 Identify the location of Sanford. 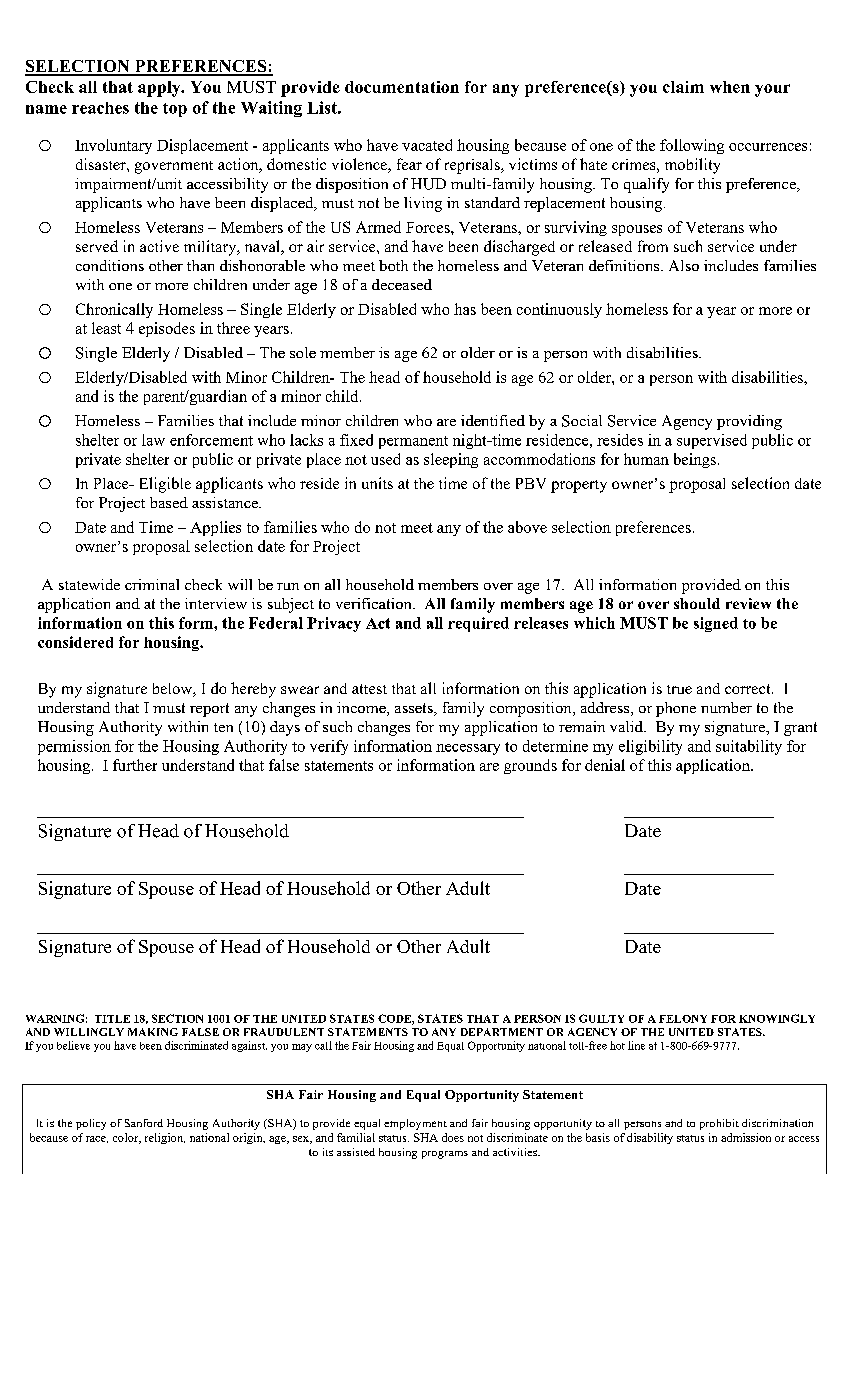
(144, 1123).
